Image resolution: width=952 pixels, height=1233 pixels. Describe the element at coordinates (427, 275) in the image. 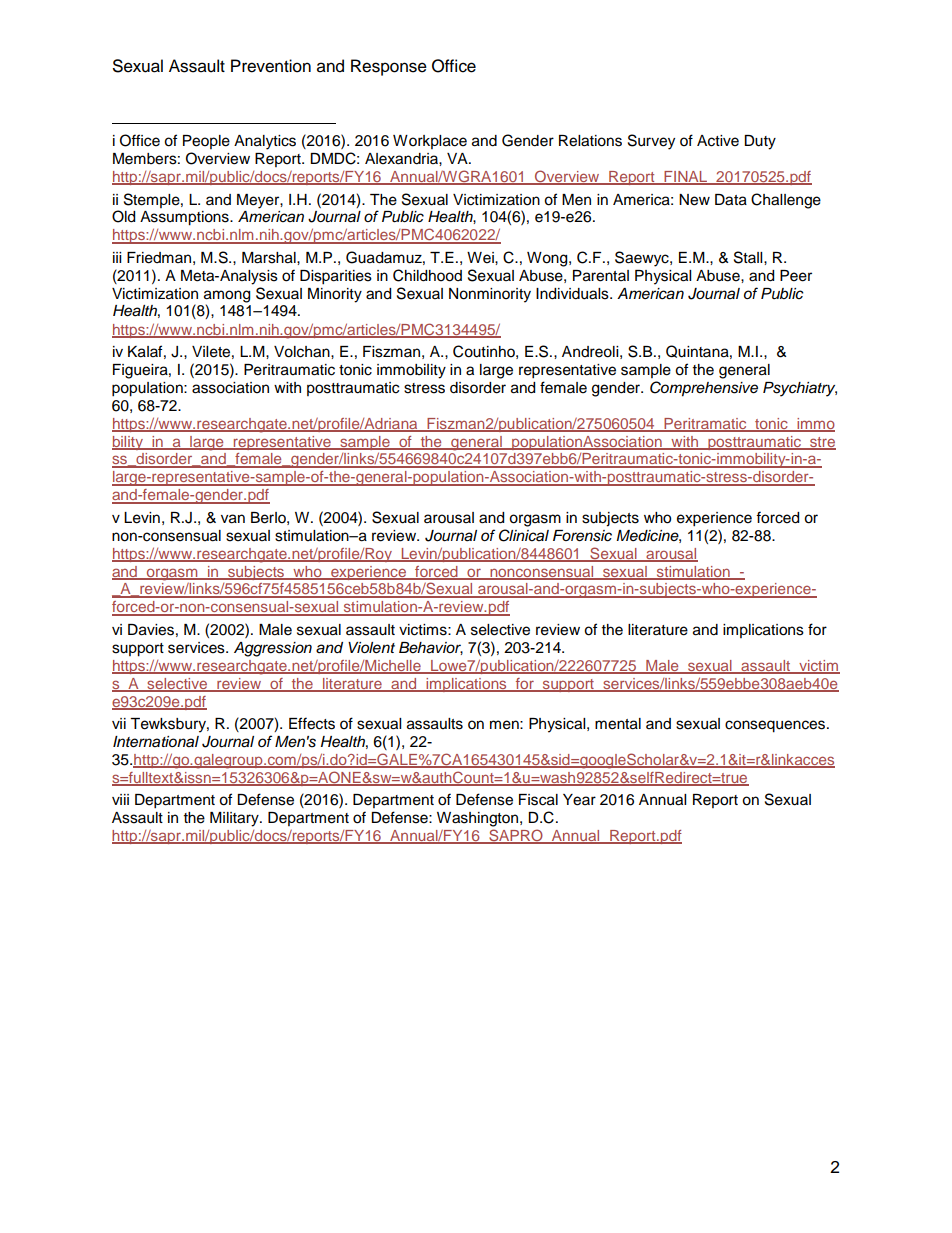

I see `Childhood` at that location.
